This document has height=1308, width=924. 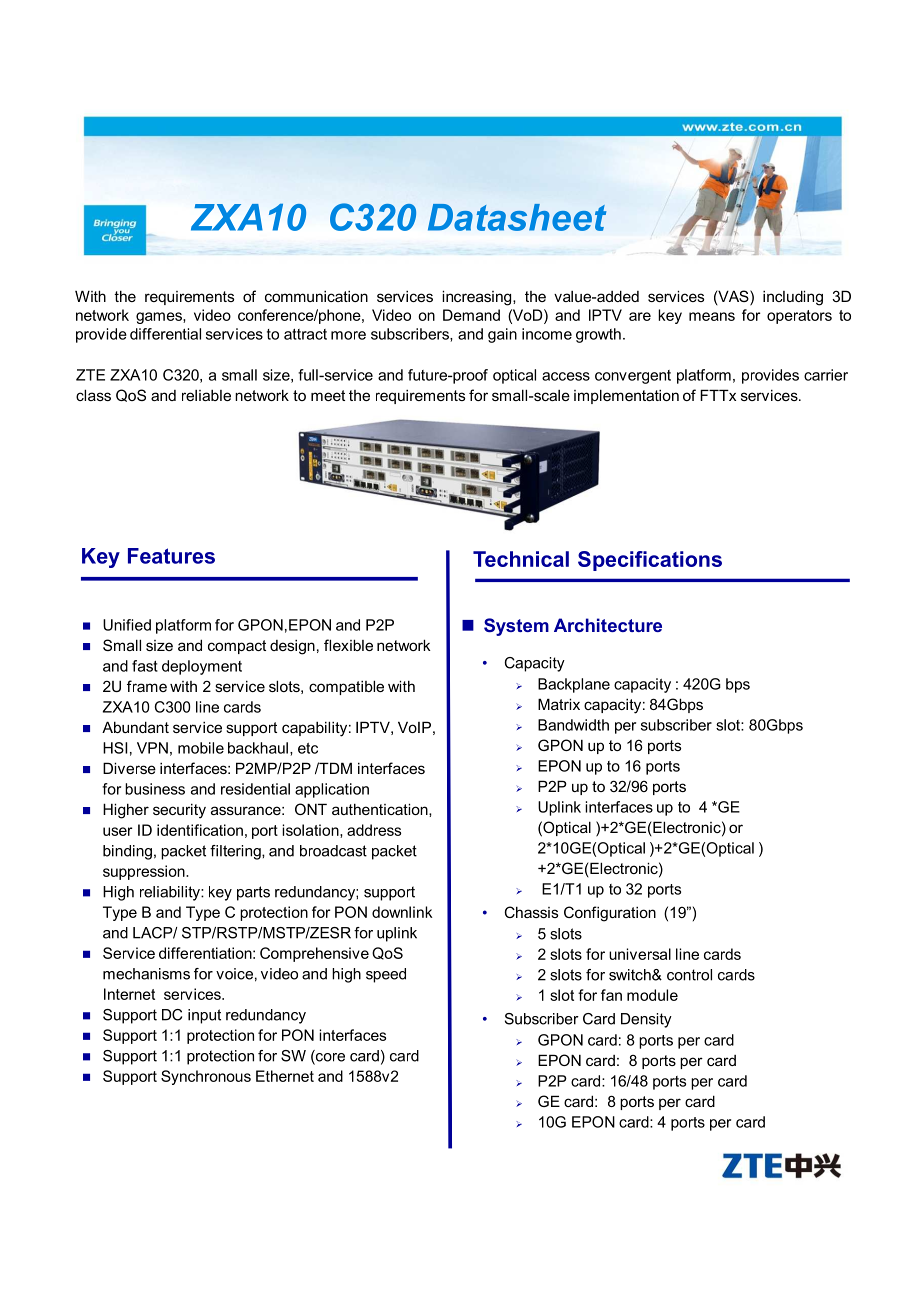 What do you see at coordinates (517, 217) in the document?
I see `Datasheet` at bounding box center [517, 217].
